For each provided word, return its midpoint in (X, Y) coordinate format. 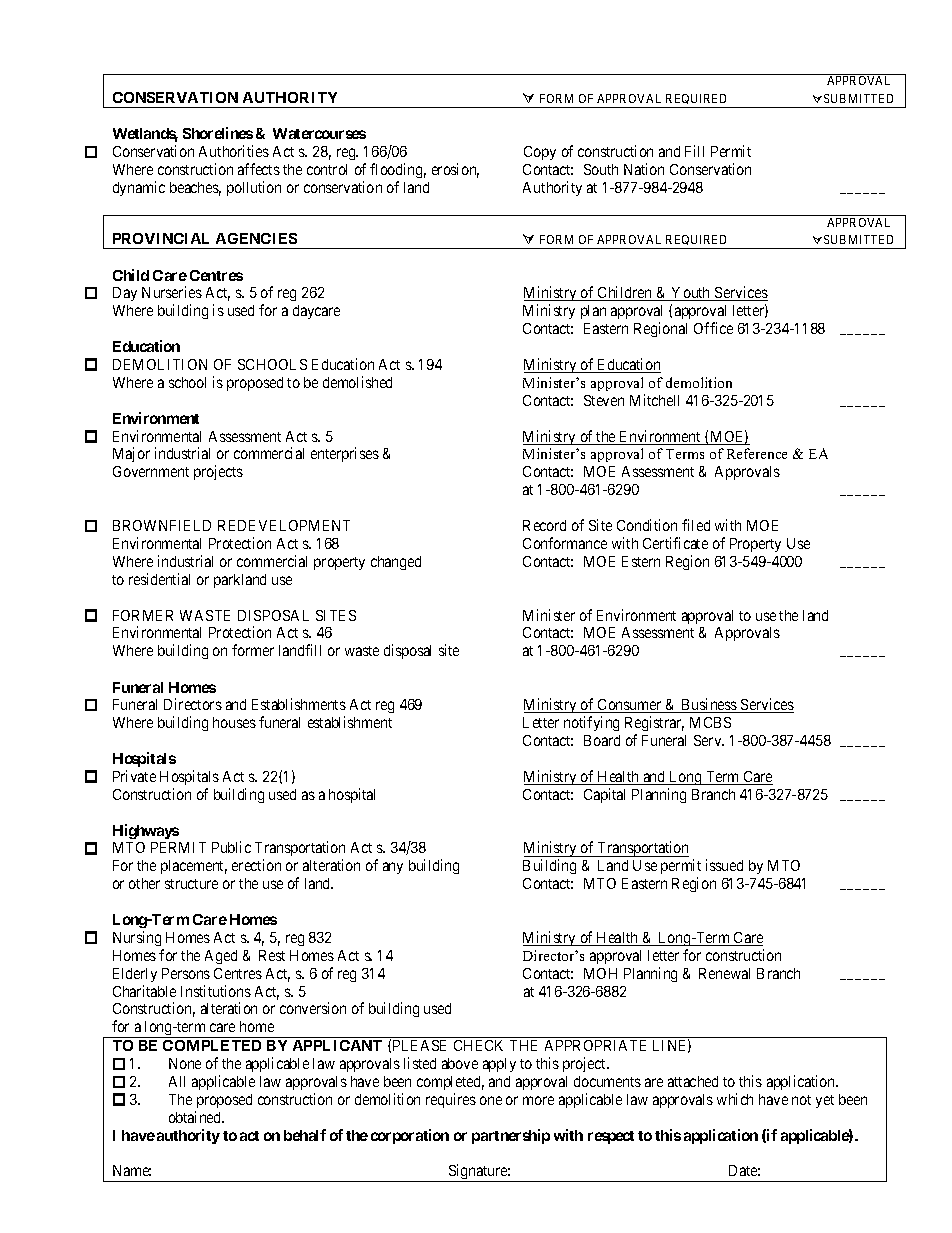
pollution (254, 188)
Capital (604, 795)
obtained (196, 1117)
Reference (757, 453)
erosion (455, 170)
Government (151, 471)
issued (724, 865)
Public (231, 847)
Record (544, 525)
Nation (644, 169)
